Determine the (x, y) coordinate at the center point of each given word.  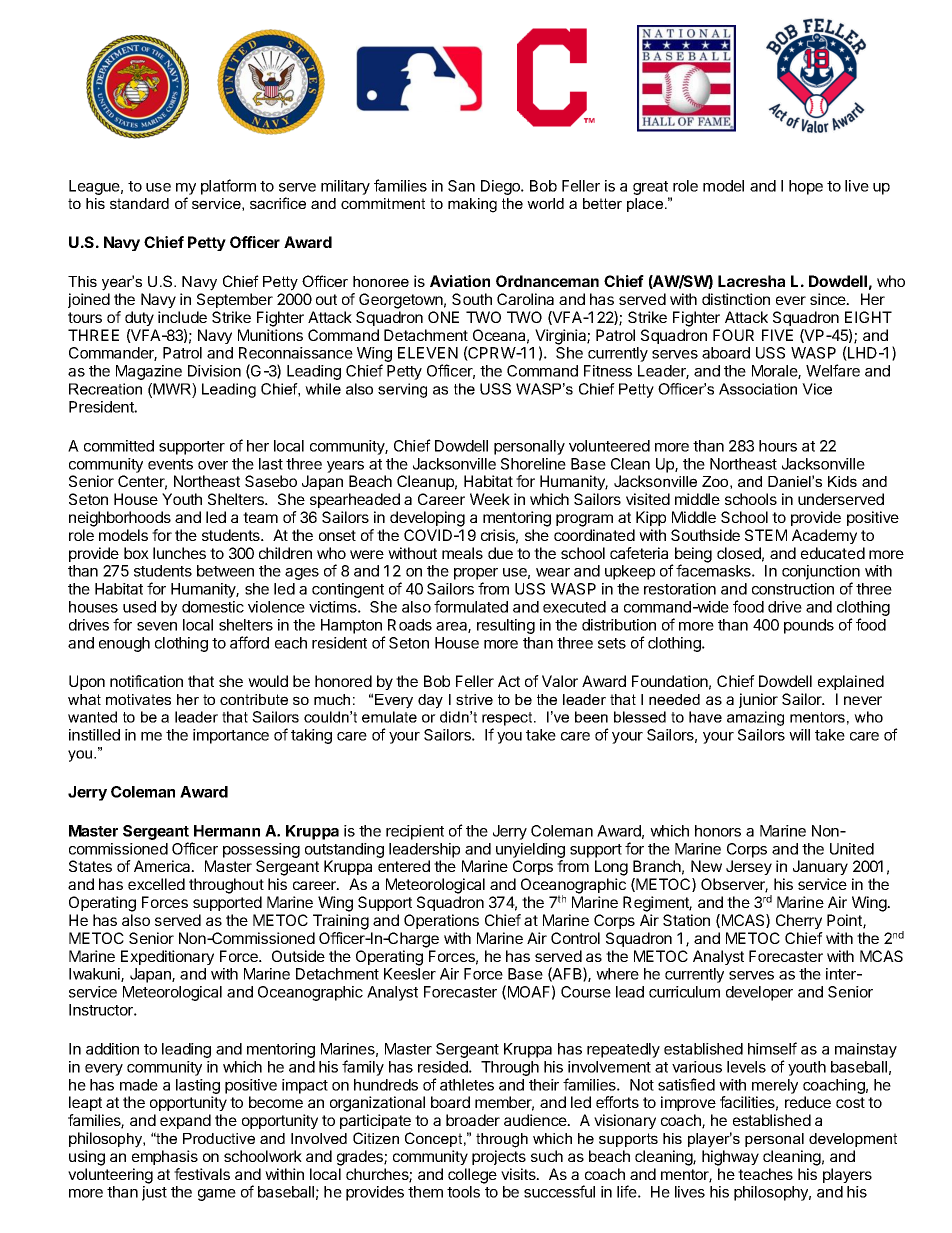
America (163, 866)
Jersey (749, 867)
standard (139, 203)
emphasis (165, 1157)
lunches (179, 553)
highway (730, 1158)
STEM (766, 535)
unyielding (530, 850)
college (472, 1176)
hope (806, 187)
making (472, 205)
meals (462, 553)
